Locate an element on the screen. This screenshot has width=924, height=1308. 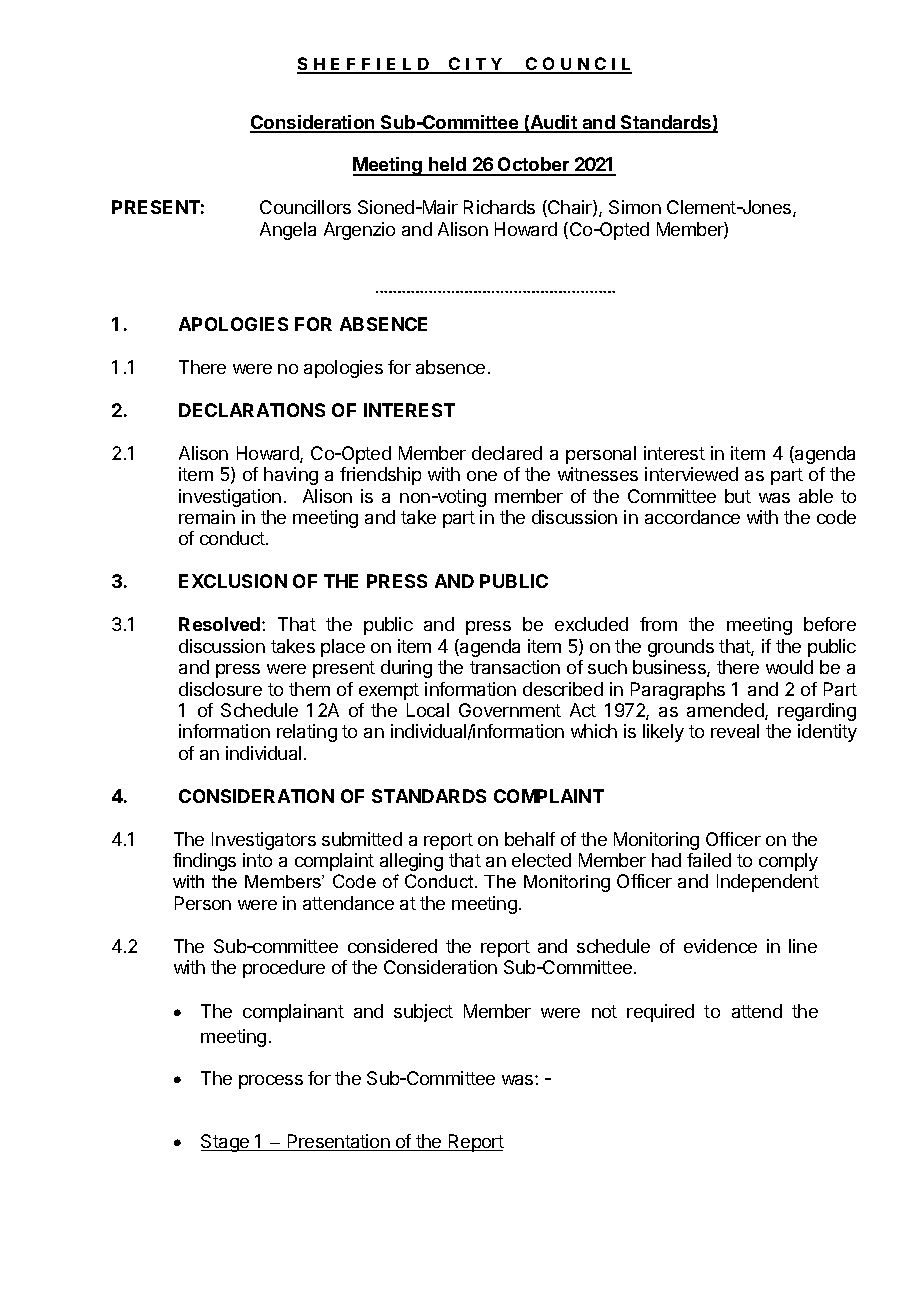
Councillors is located at coordinates (305, 207).
